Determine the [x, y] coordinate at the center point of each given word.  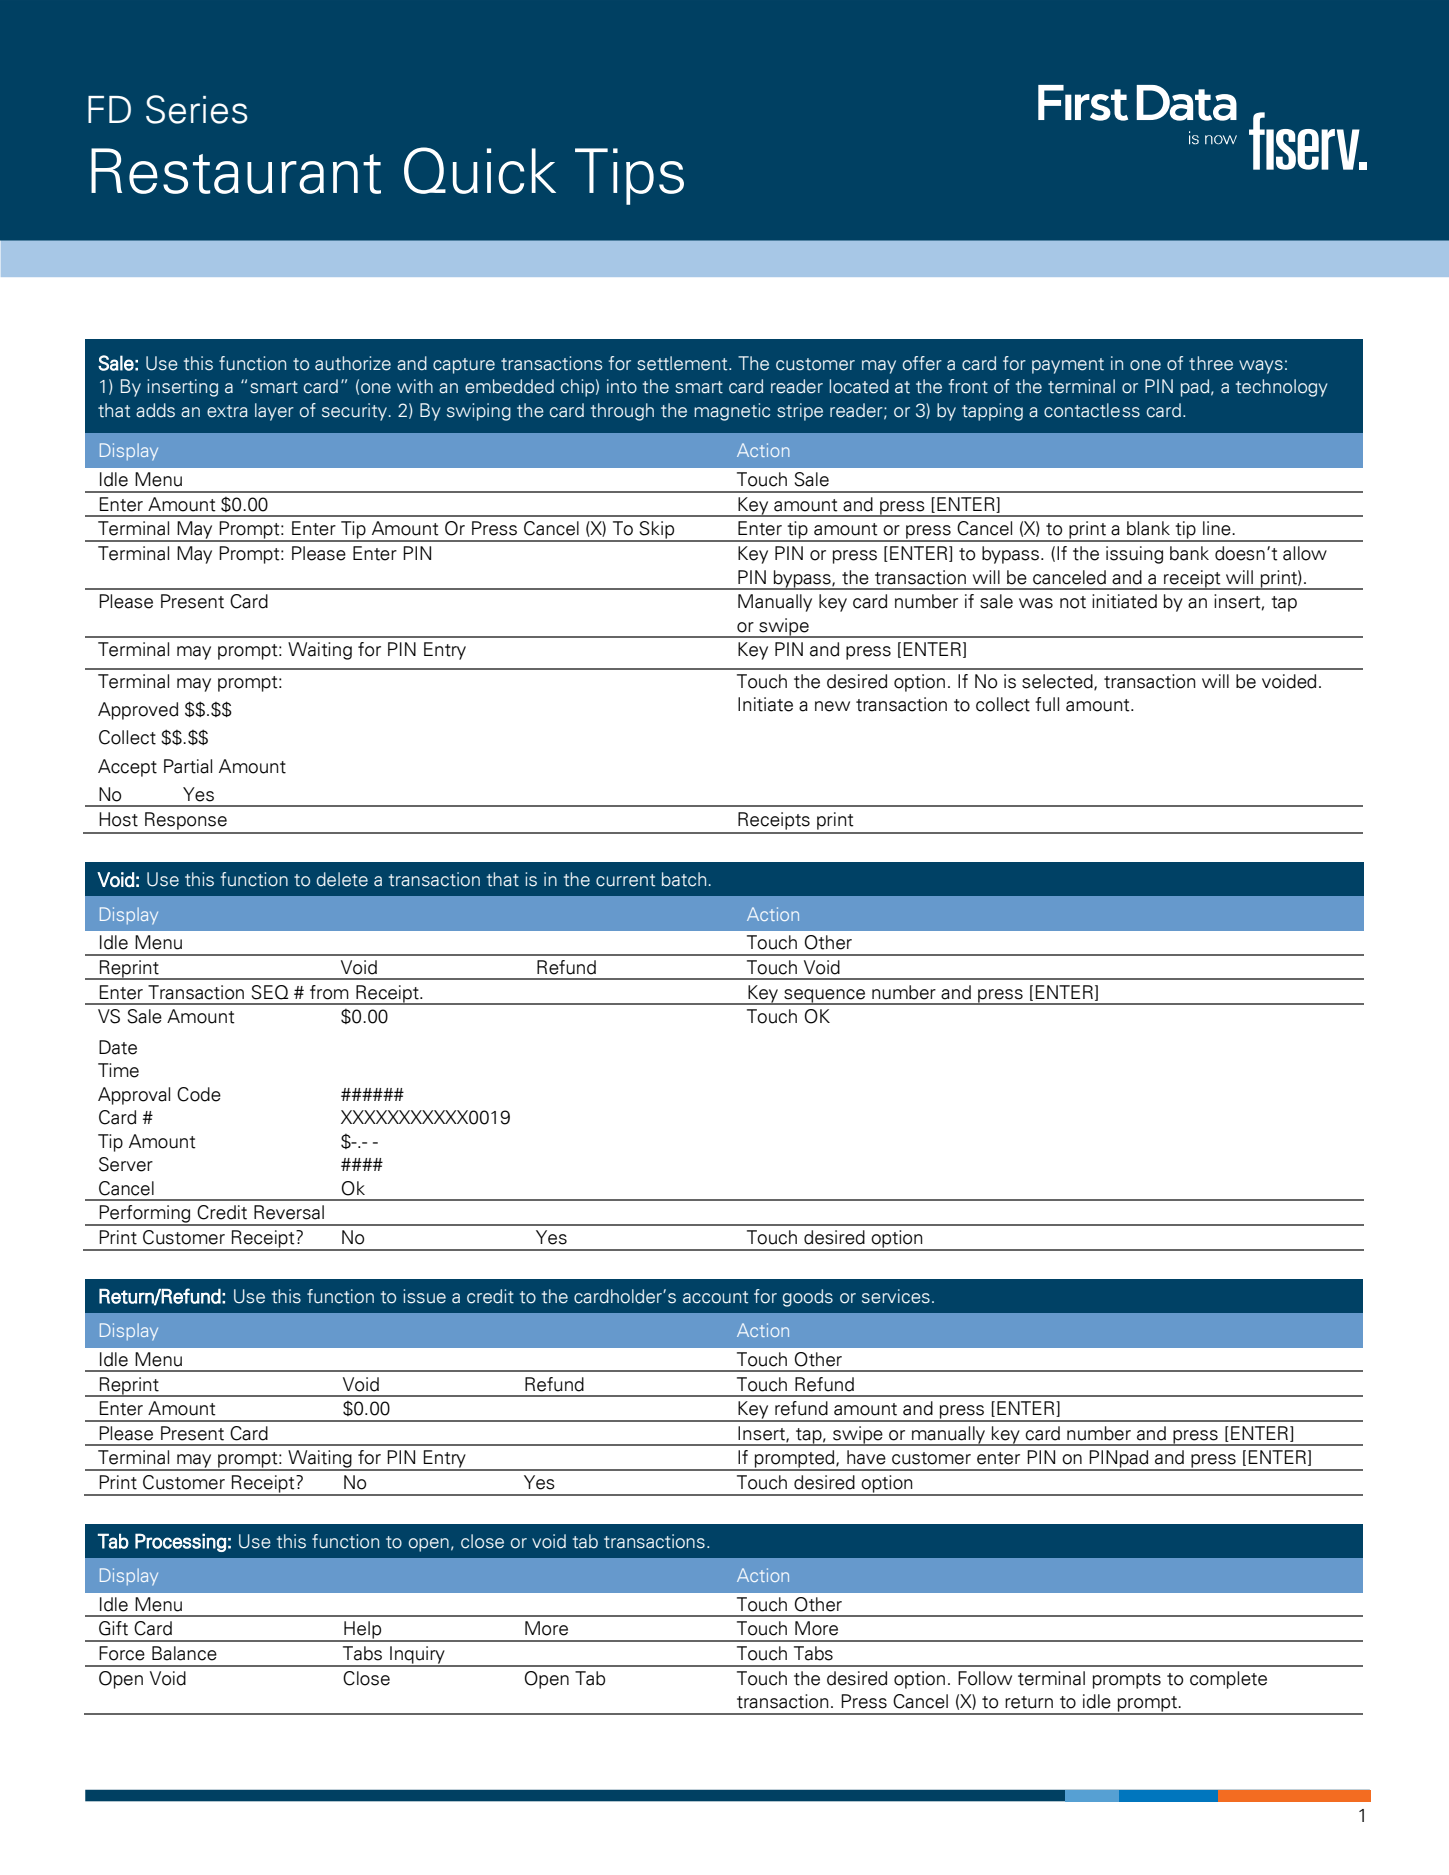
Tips [629, 176]
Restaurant [236, 171]
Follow [985, 1678]
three [1211, 363]
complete [1228, 1680]
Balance [184, 1653]
